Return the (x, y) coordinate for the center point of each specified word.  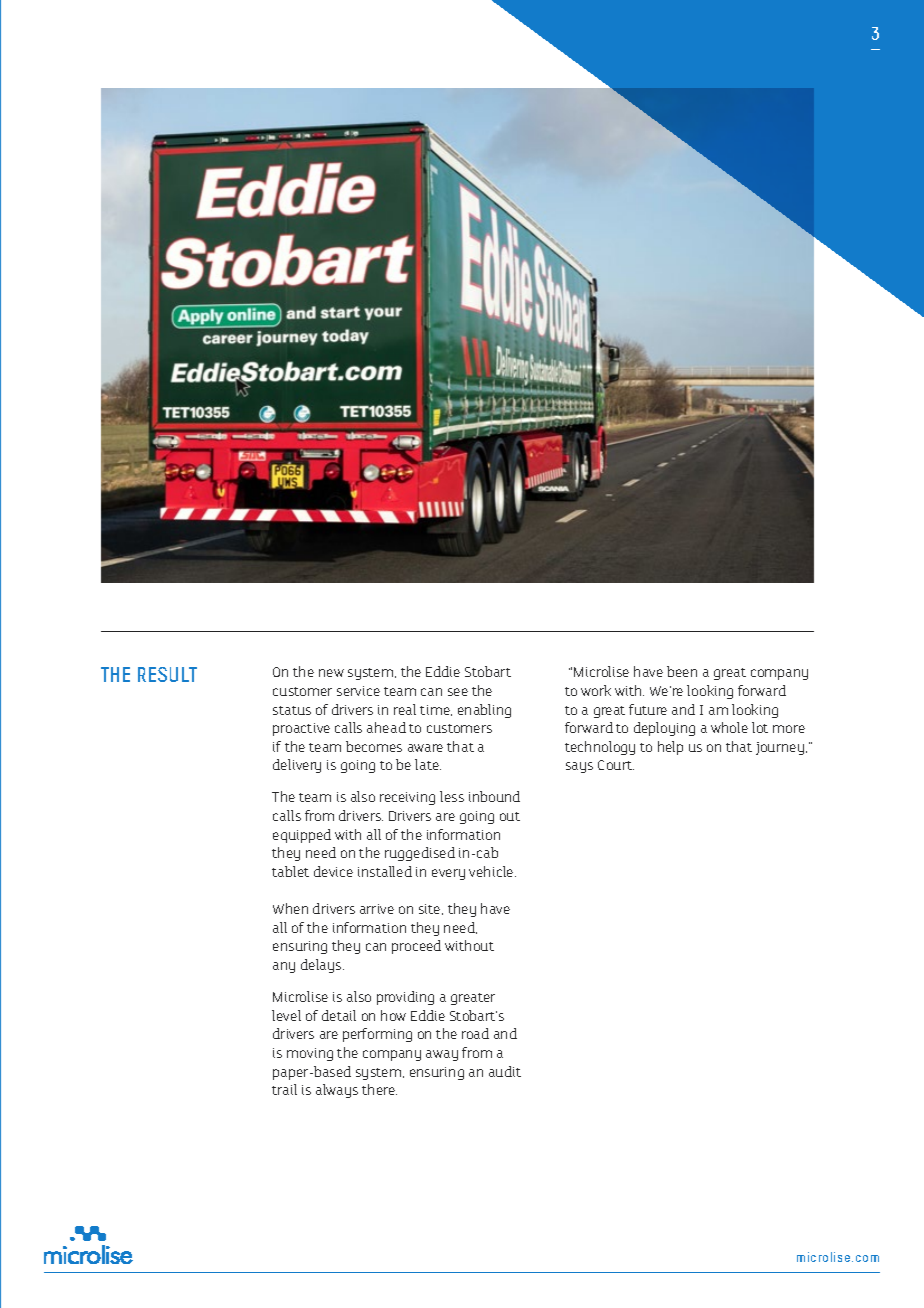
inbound (494, 796)
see (458, 692)
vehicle (492, 871)
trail (284, 1089)
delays (322, 966)
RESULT (167, 674)
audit (505, 1071)
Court (616, 765)
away (442, 1055)
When (290, 908)
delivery (297, 766)
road (475, 1033)
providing (405, 998)
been (682, 671)
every (448, 874)
